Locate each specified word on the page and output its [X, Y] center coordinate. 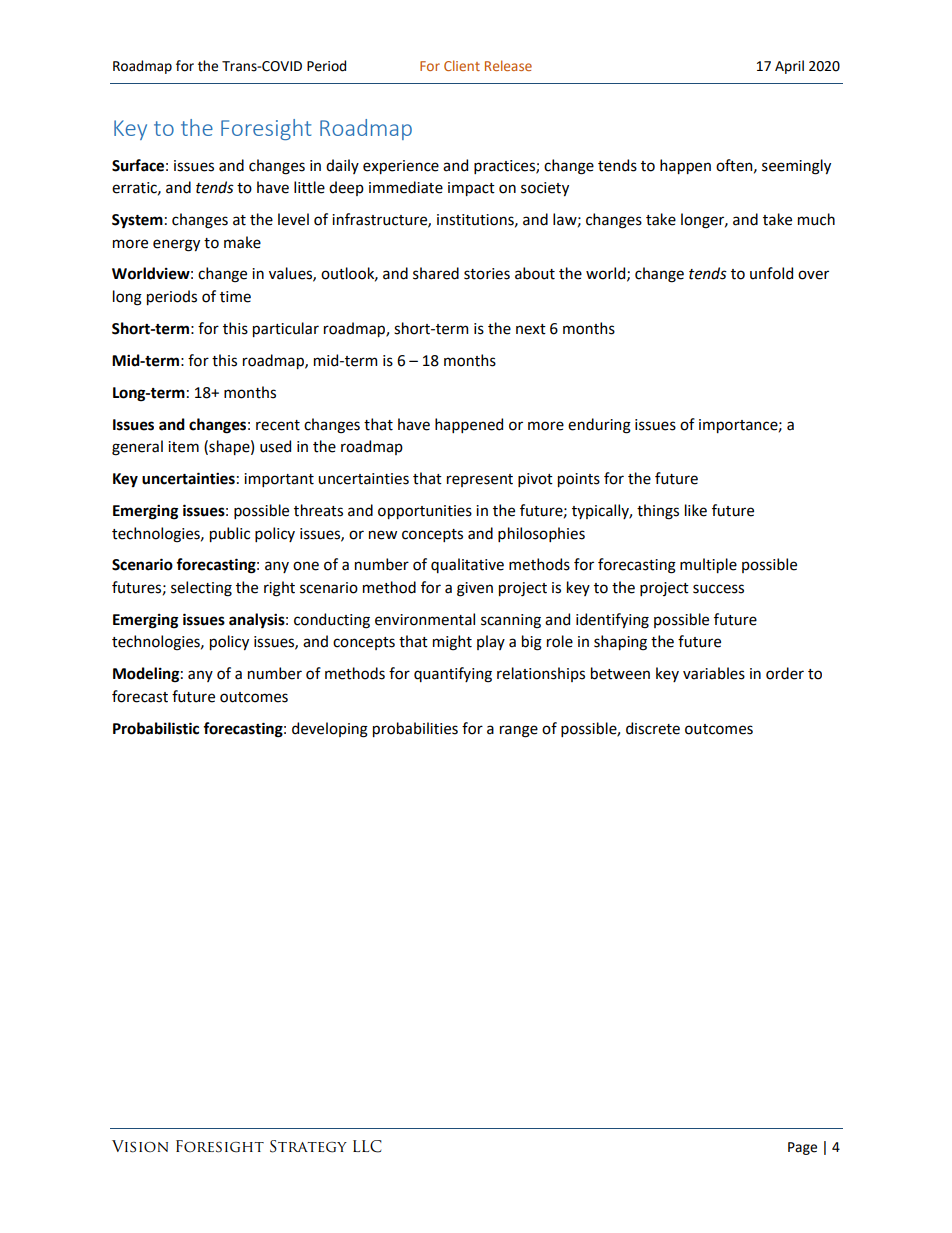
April [789, 67]
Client [462, 65]
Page [802, 1148]
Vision [140, 1146]
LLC [367, 1146]
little [309, 187]
